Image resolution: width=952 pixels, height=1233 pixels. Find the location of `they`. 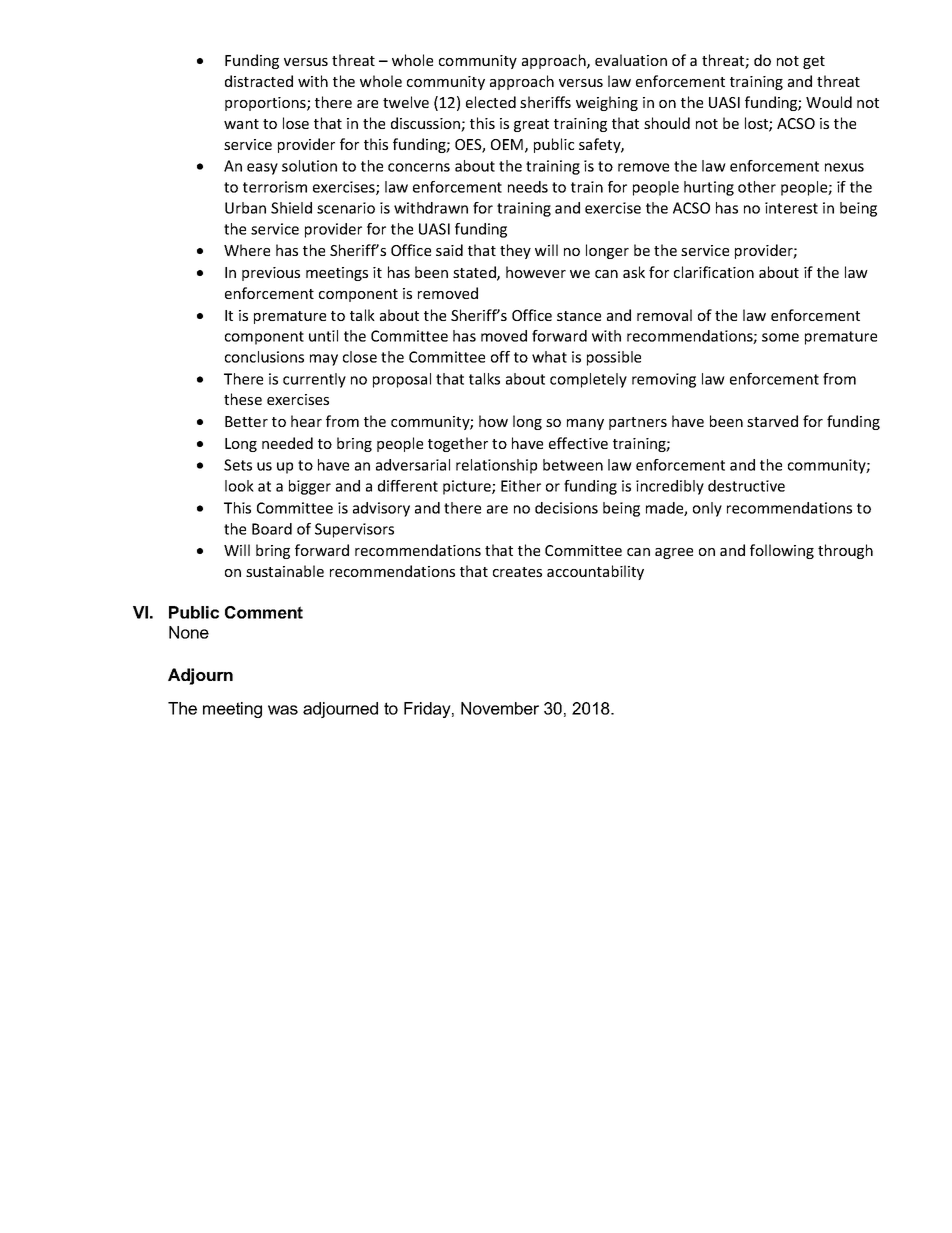

they is located at coordinates (515, 251).
